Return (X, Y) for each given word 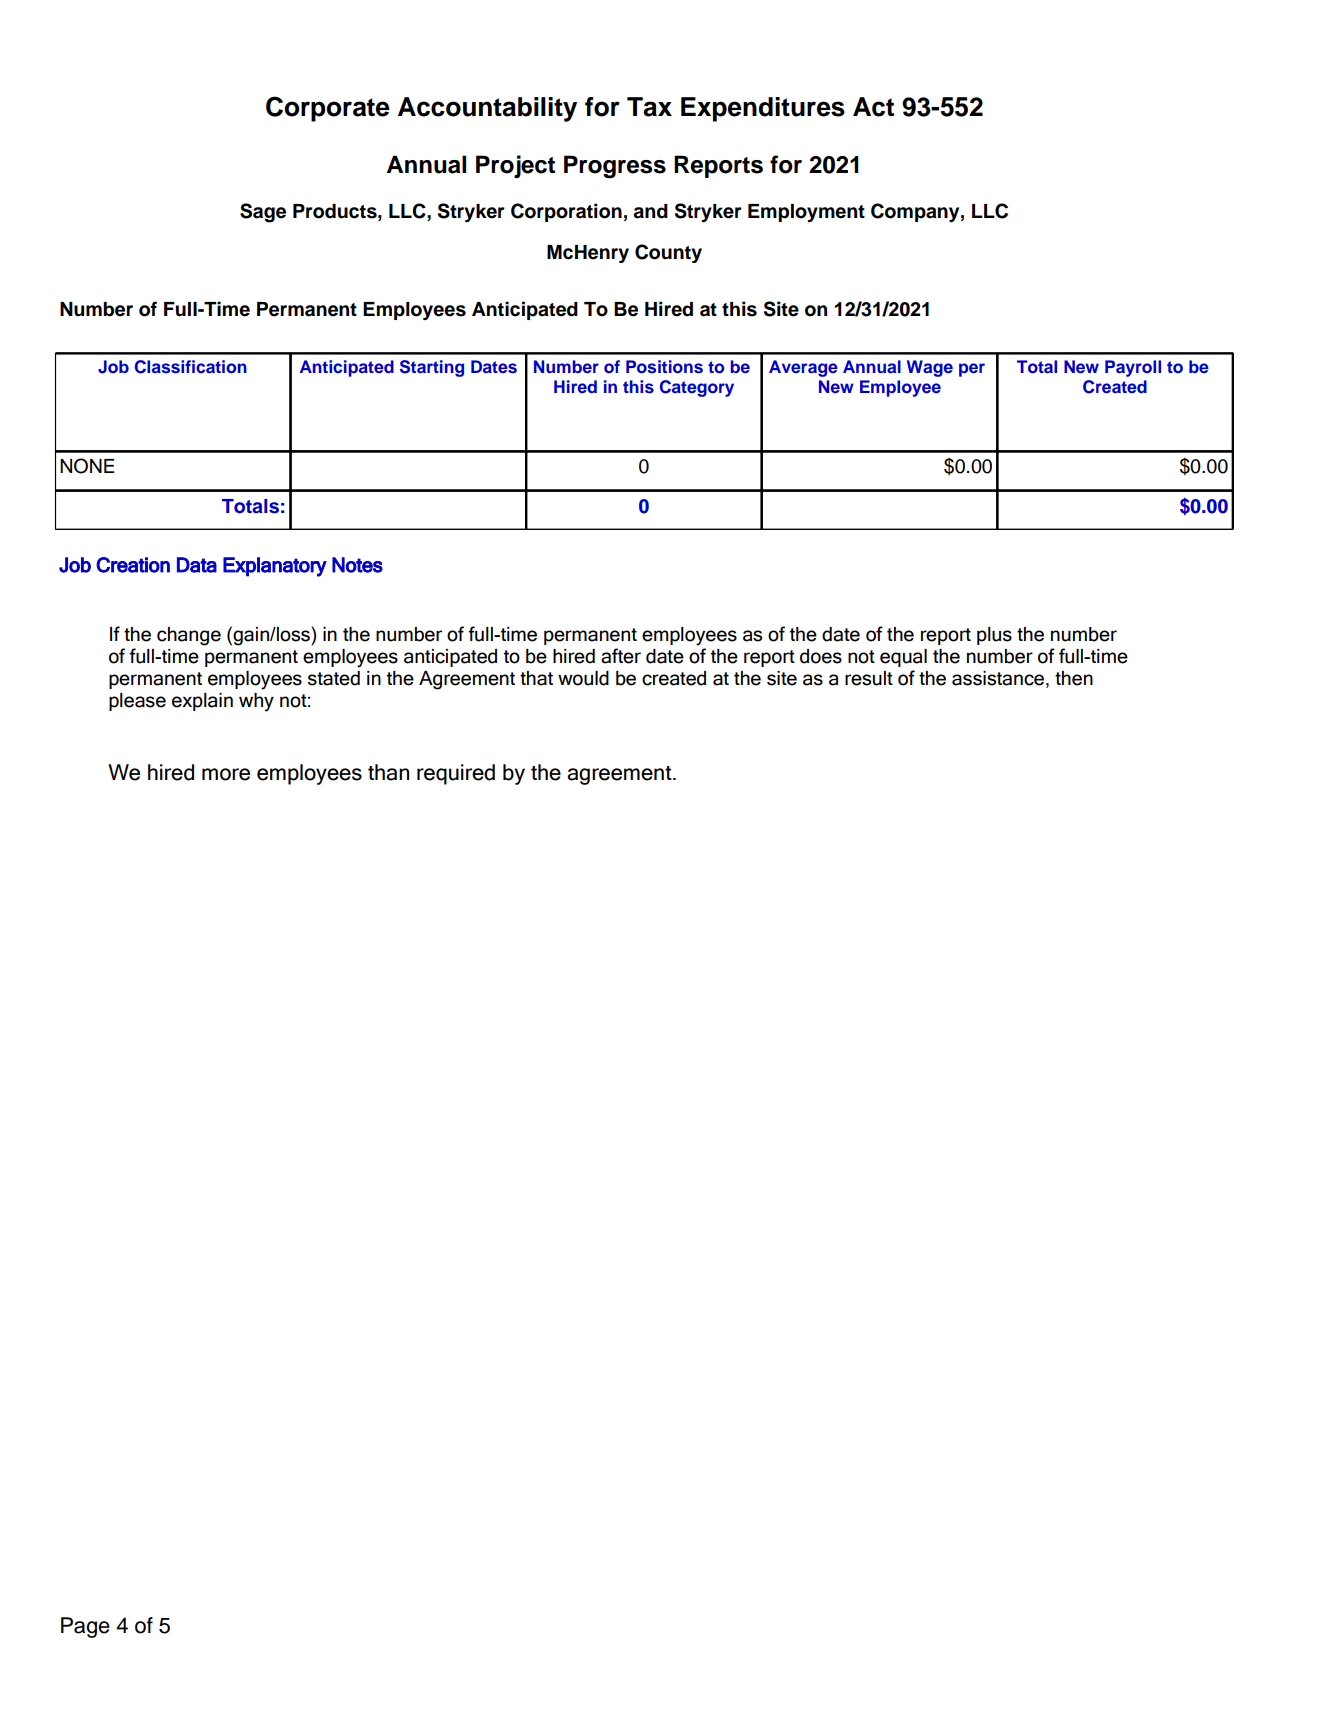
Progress (615, 167)
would (583, 678)
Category (697, 388)
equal (903, 658)
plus (994, 636)
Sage (263, 213)
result (869, 678)
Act (873, 107)
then (1074, 678)
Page (85, 1627)
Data (197, 565)
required (456, 774)
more (226, 774)
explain (202, 702)
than (388, 772)
